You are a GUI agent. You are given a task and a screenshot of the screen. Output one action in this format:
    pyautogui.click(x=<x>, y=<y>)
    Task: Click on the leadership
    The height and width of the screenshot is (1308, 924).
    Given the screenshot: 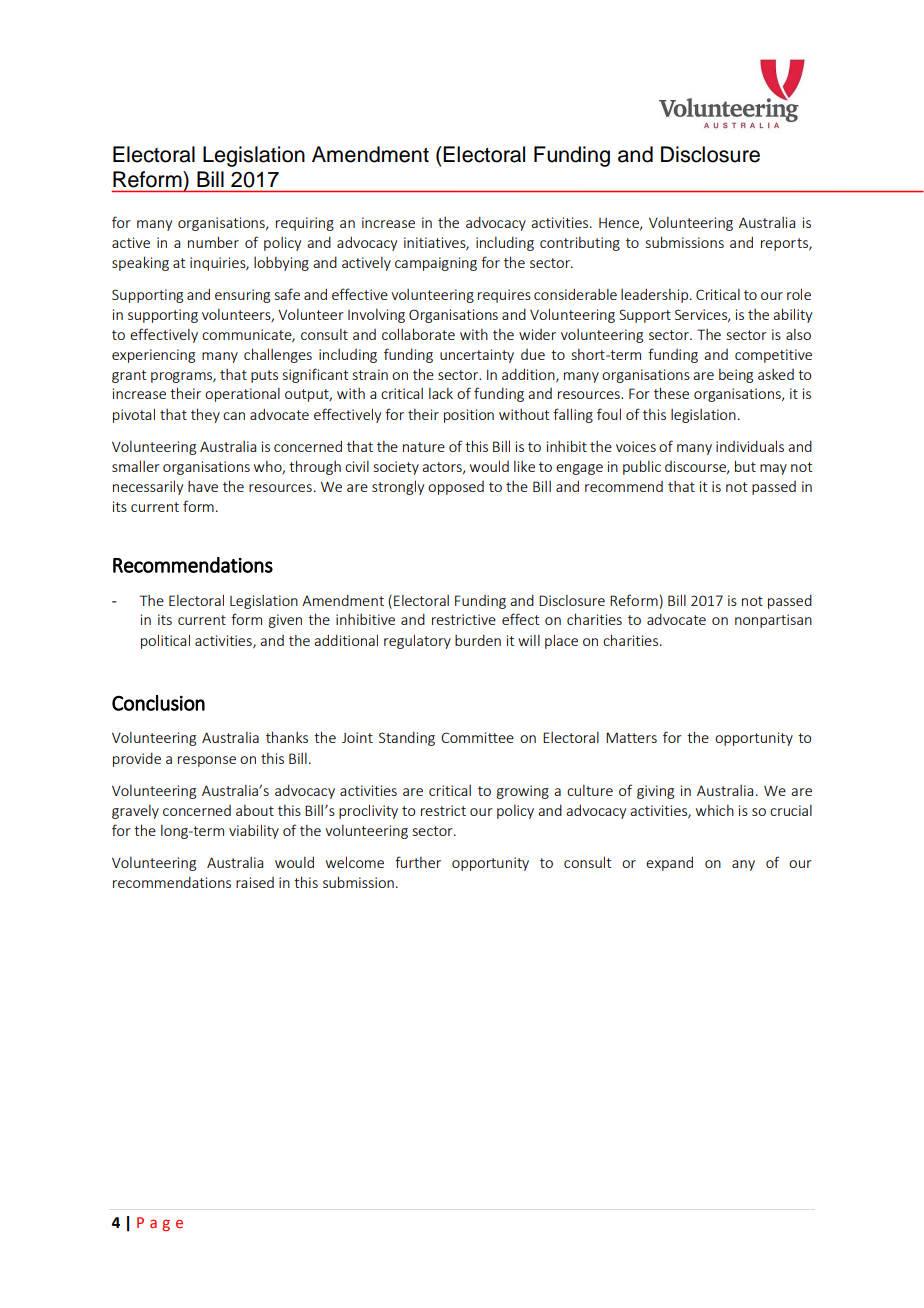 What is the action you would take?
    pyautogui.click(x=656, y=295)
